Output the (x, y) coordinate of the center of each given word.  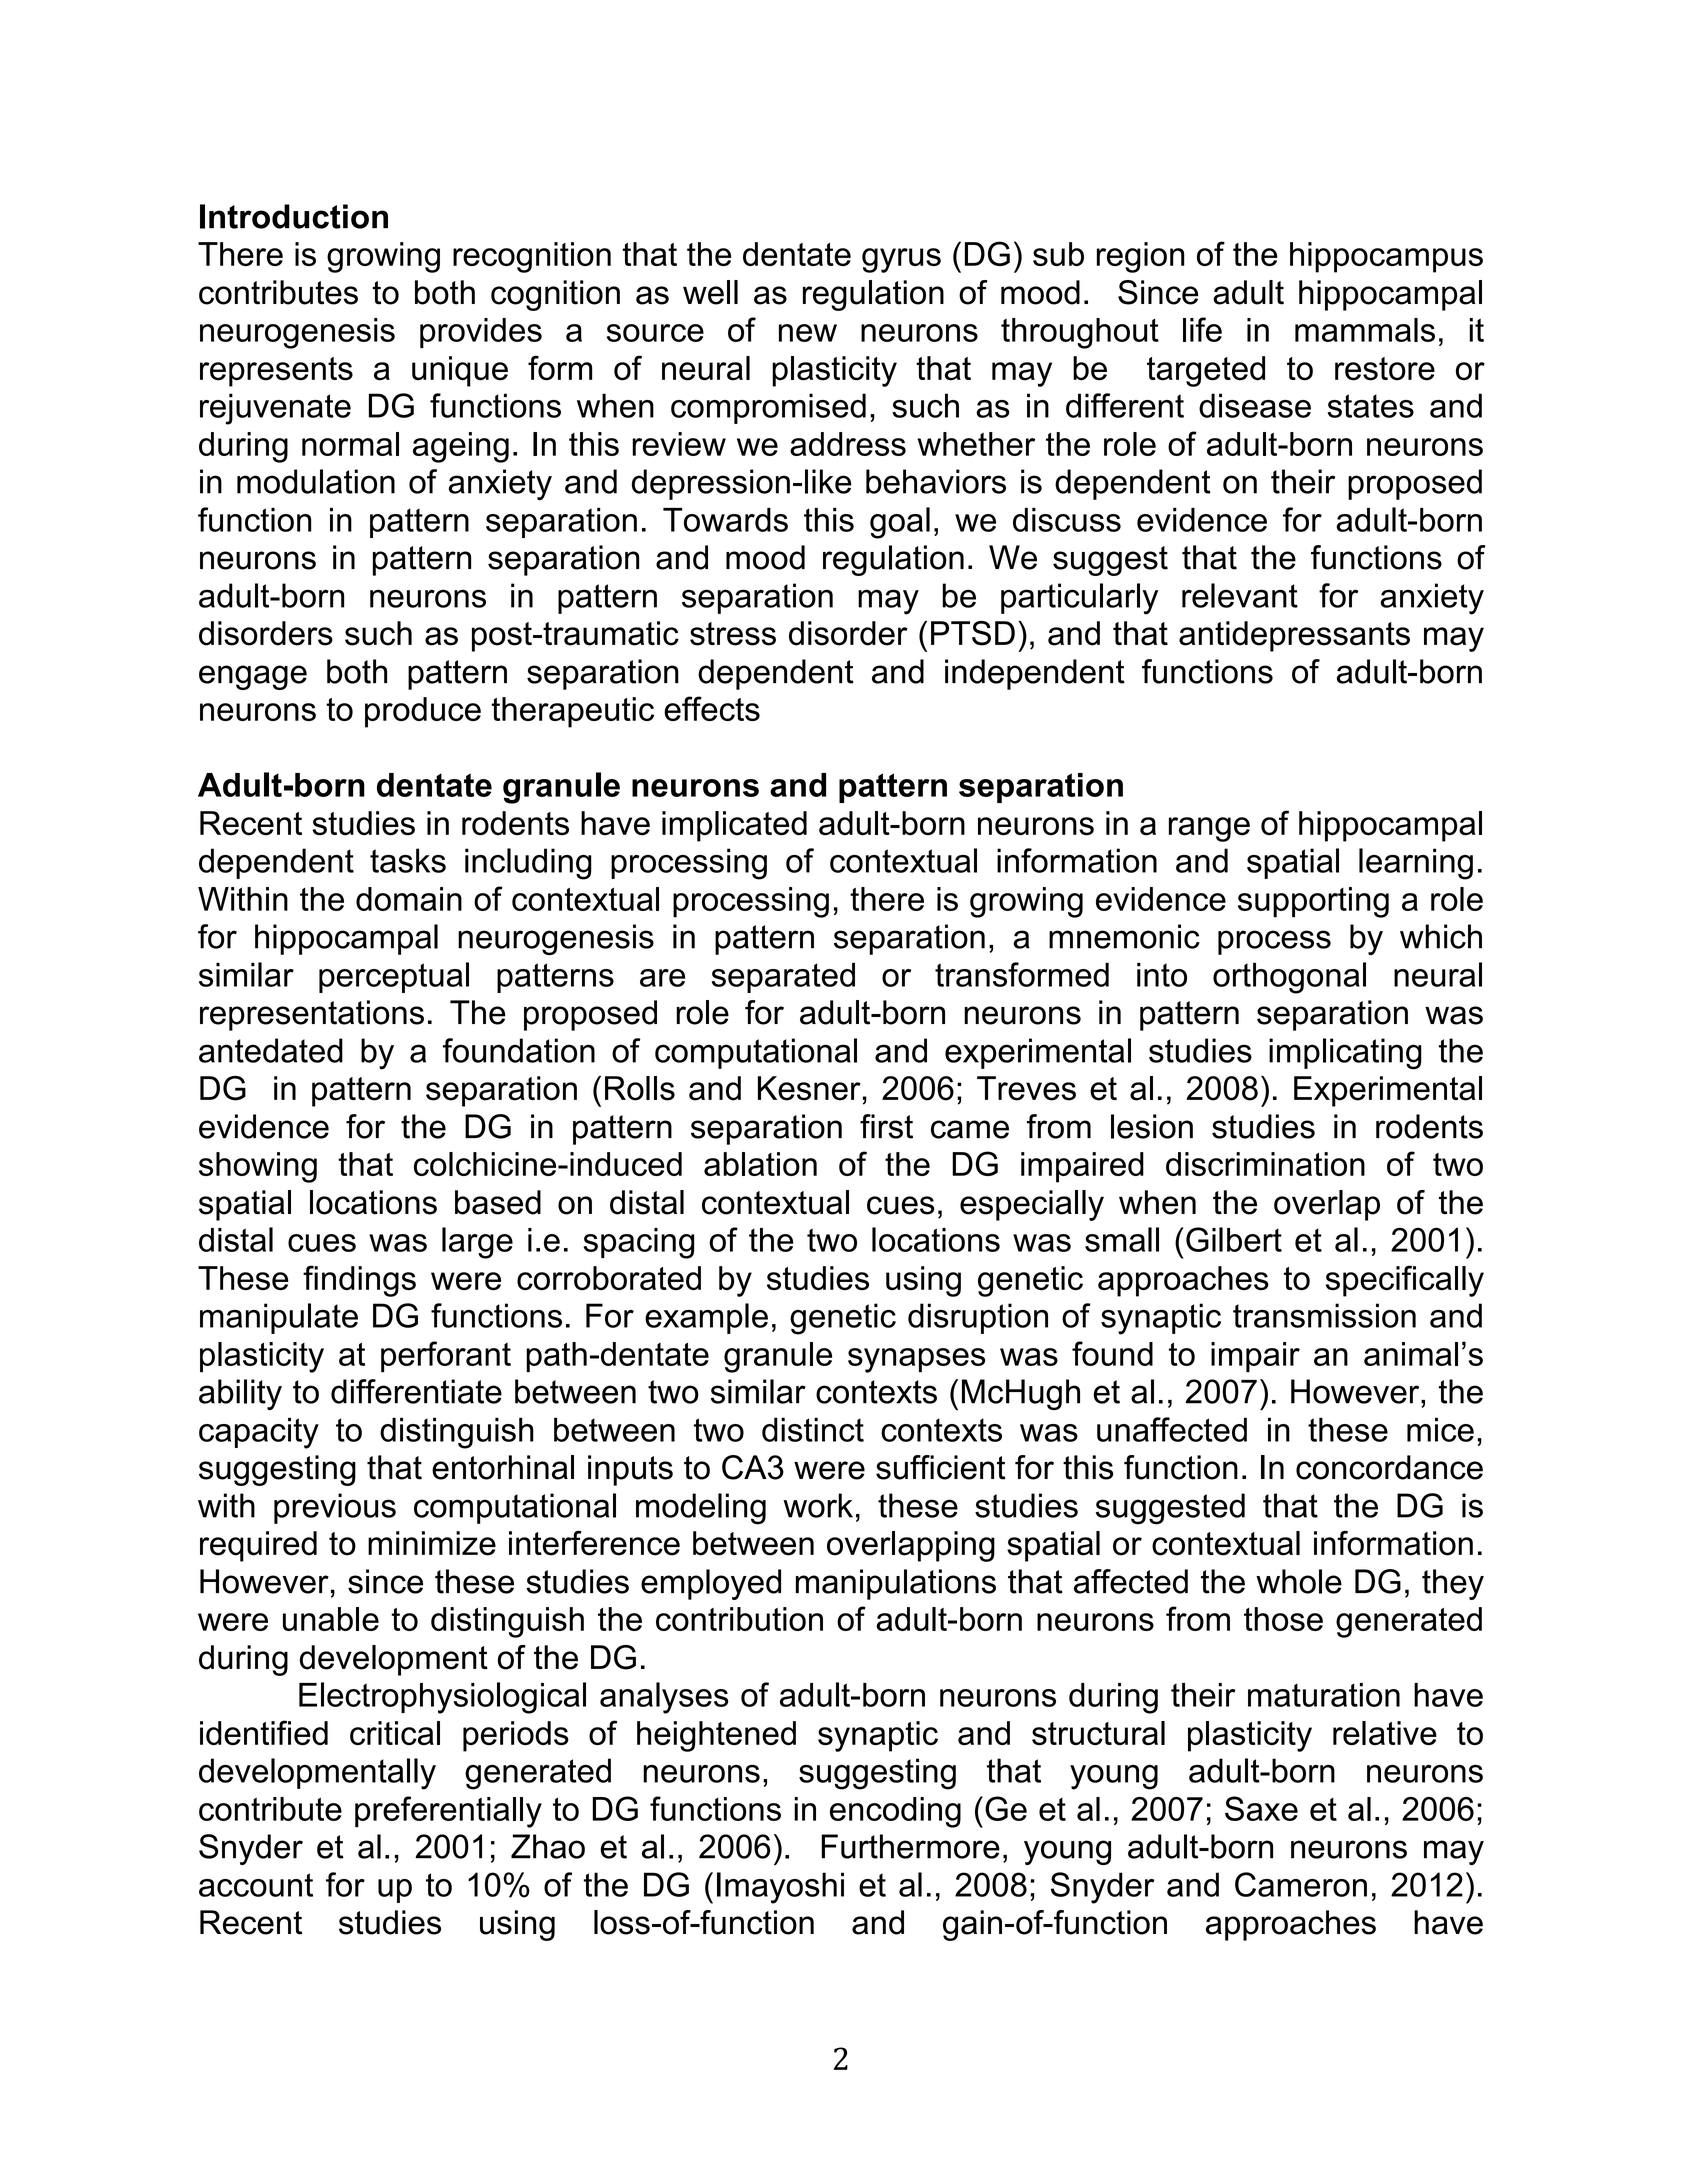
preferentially (448, 1812)
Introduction (294, 216)
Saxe (1261, 1808)
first (886, 1126)
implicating (1345, 1054)
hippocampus (1386, 257)
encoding (895, 1812)
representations (312, 1015)
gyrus (901, 260)
